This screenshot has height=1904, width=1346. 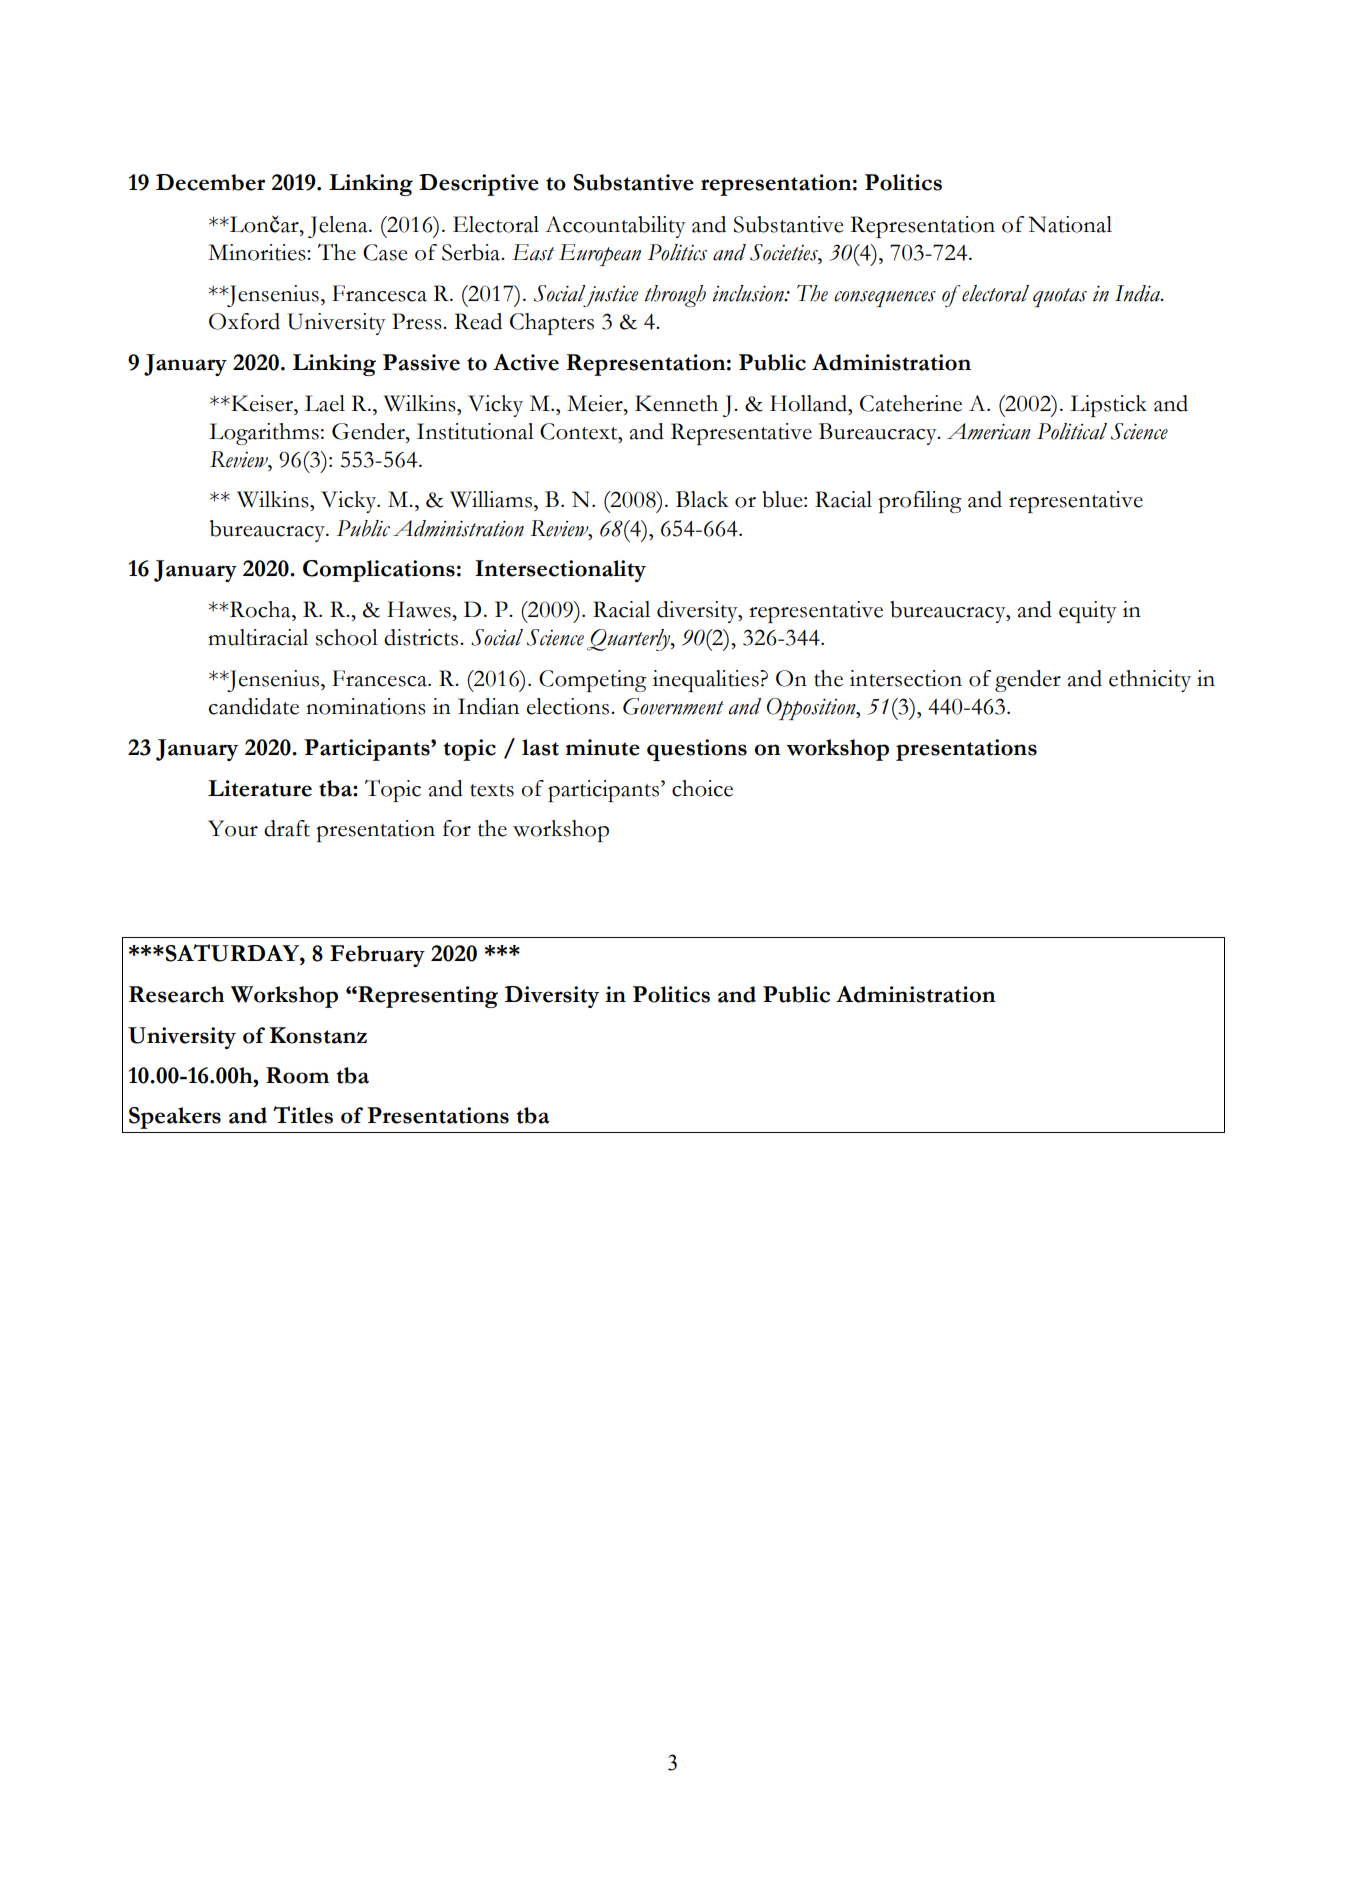 What do you see at coordinates (615, 227) in the screenshot?
I see `Accountability` at bounding box center [615, 227].
